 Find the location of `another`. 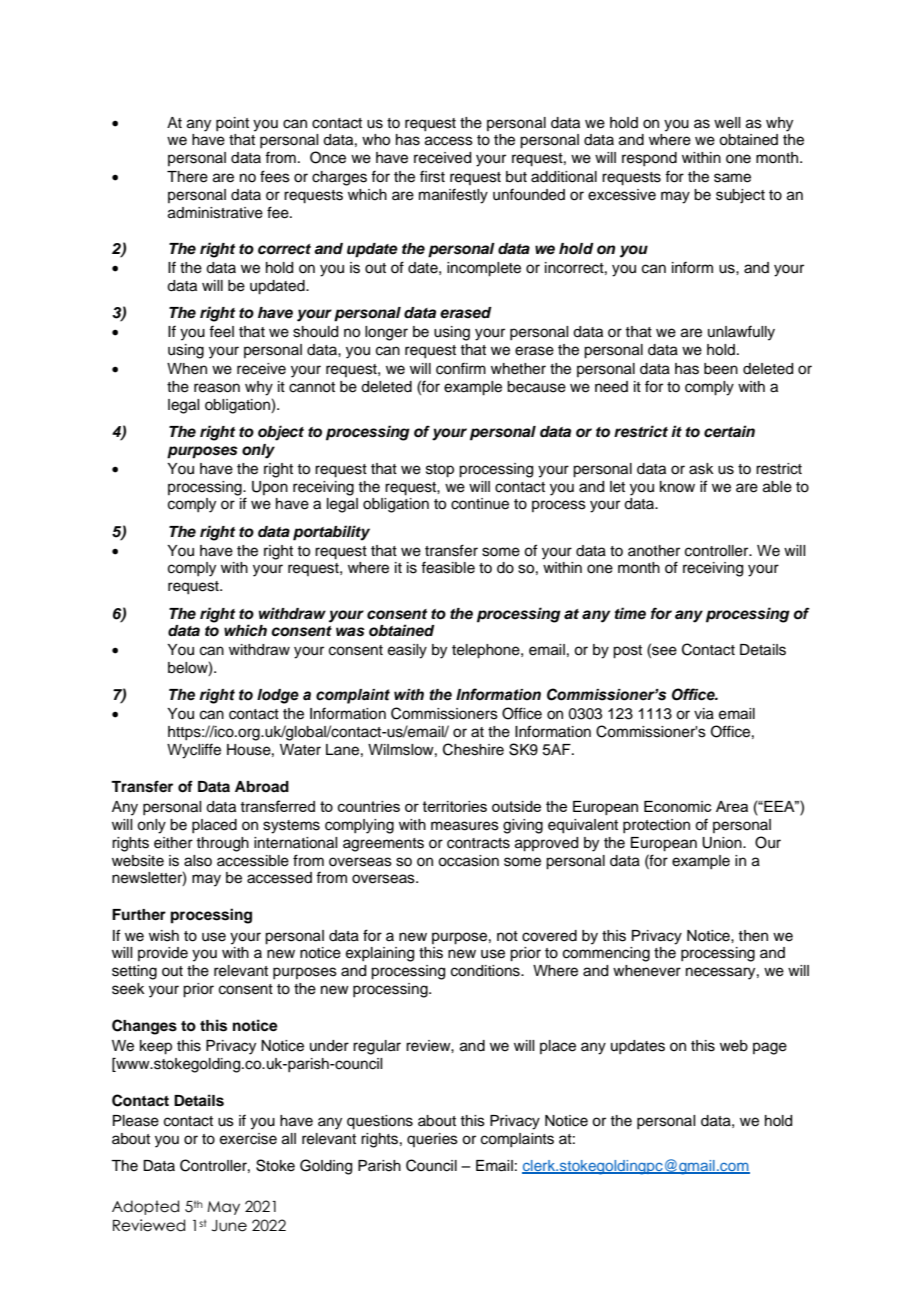

another is located at coordinates (654, 551).
